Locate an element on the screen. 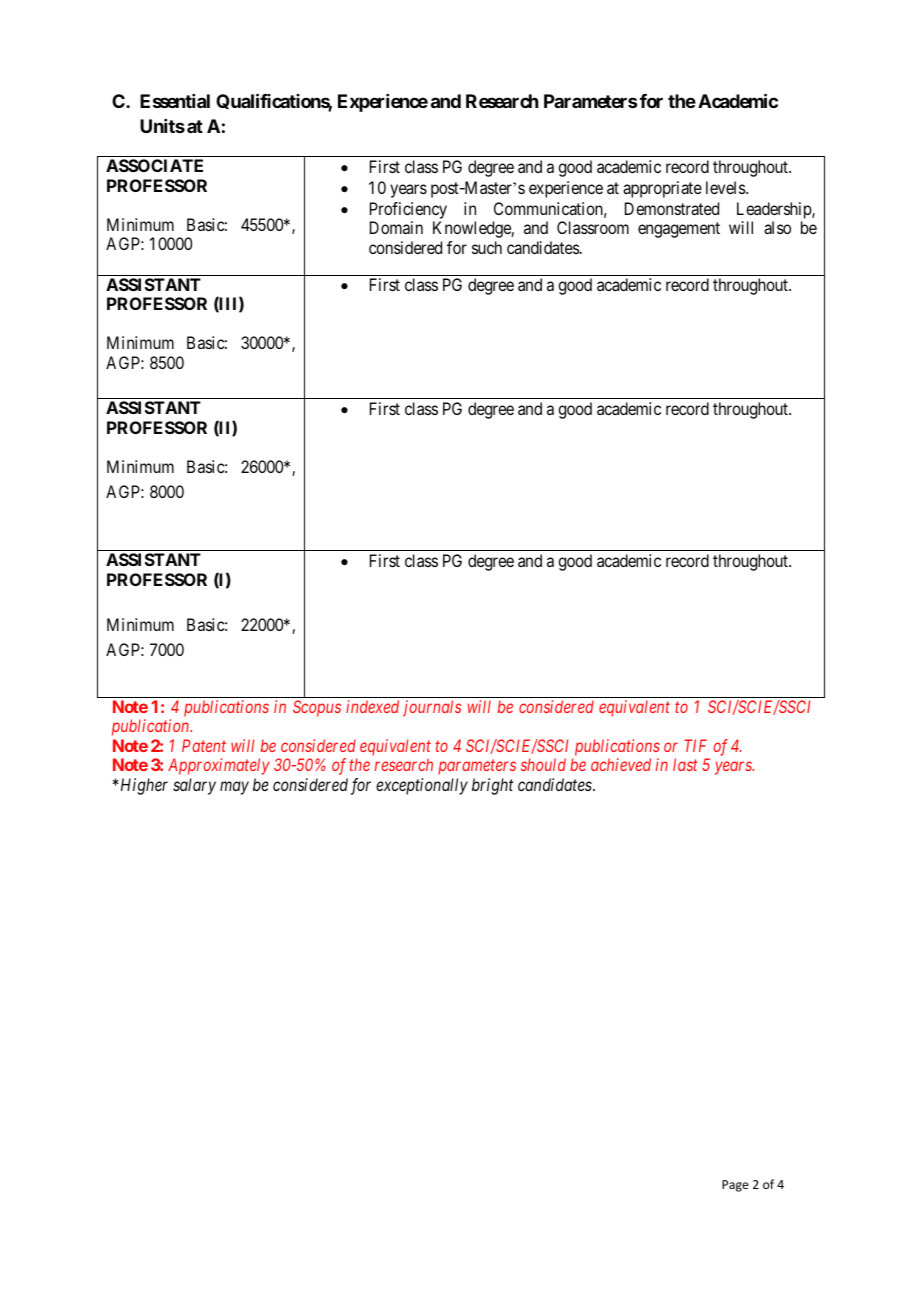 This screenshot has width=924, height=1307. such is located at coordinates (487, 247).
